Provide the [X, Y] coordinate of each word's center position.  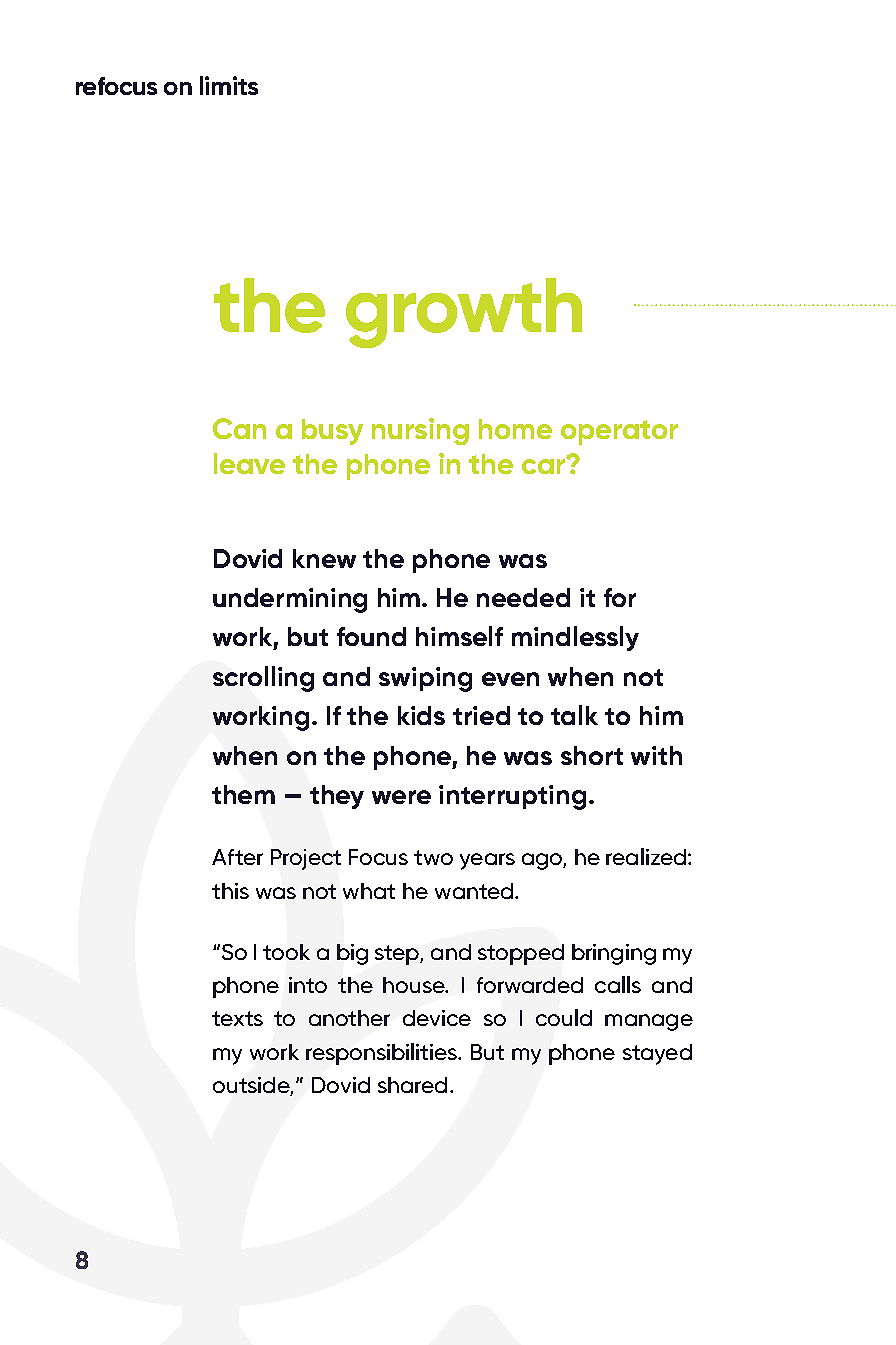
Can [239, 428]
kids [421, 715]
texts [237, 1018]
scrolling [263, 679]
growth [464, 313]
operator [619, 432]
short [592, 755]
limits [229, 85]
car [544, 465]
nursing [420, 431]
